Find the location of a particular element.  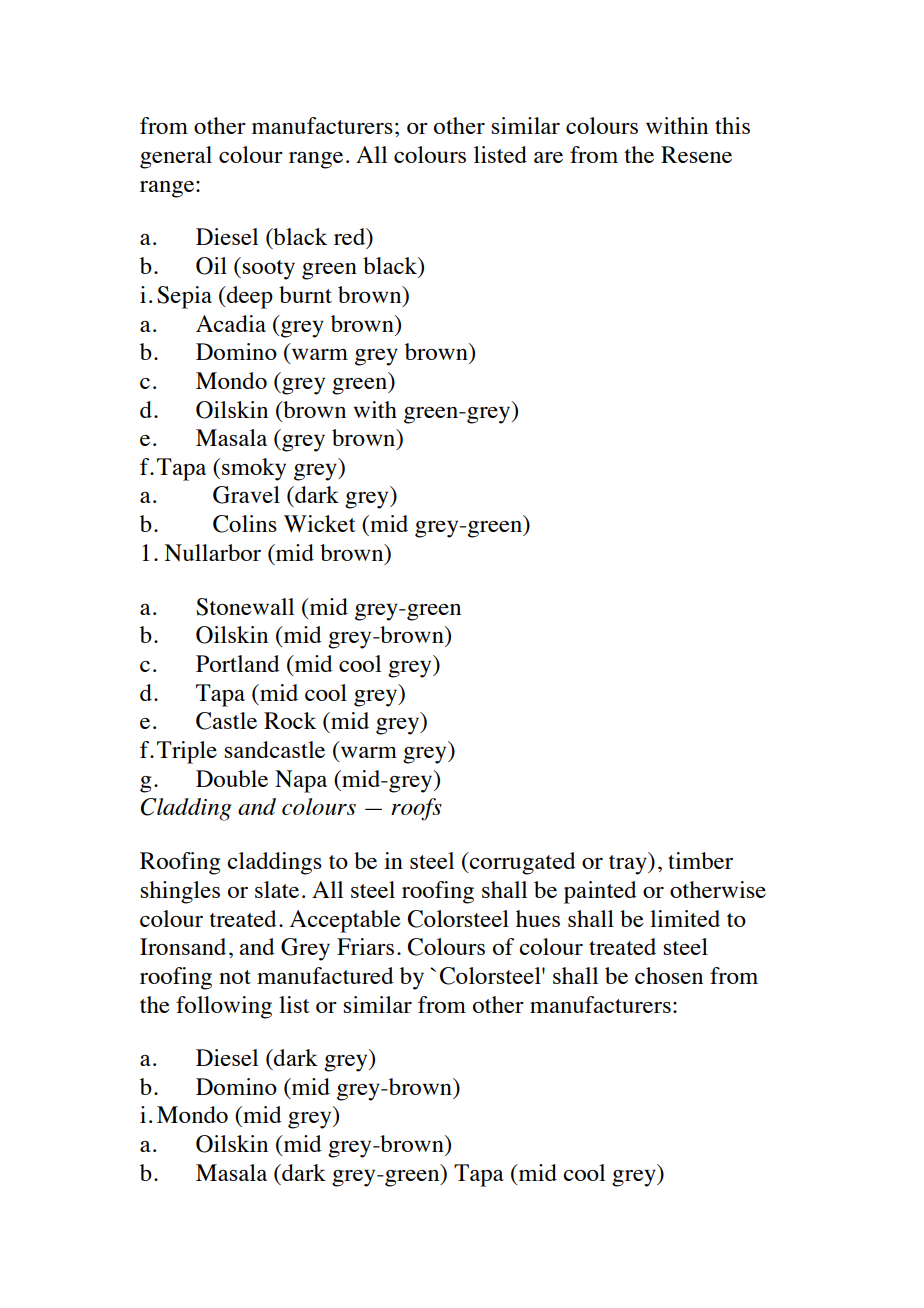

this is located at coordinates (732, 125).
